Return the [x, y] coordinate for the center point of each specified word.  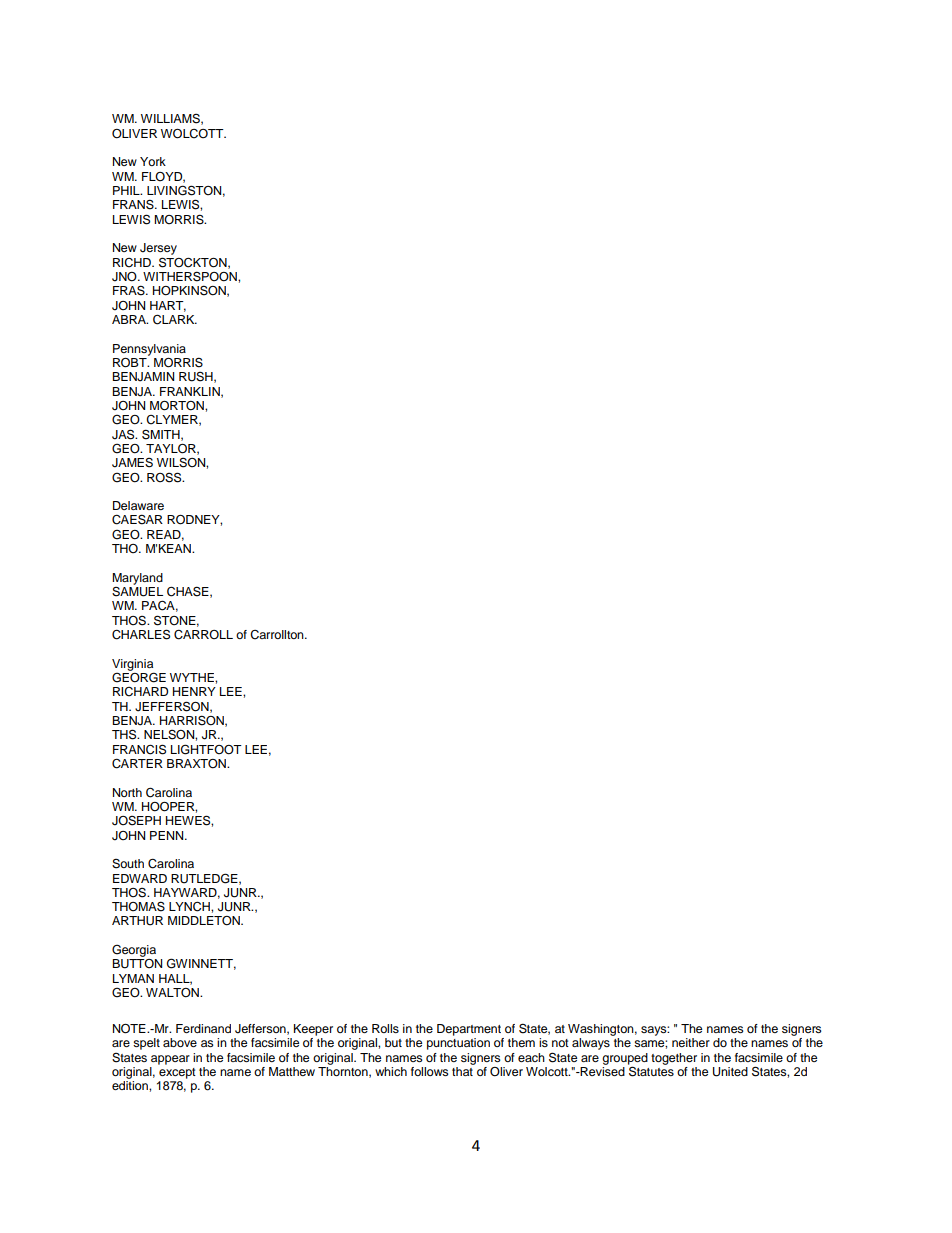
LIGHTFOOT [206, 749]
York [153, 161]
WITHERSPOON [191, 276]
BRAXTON [197, 764]
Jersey [158, 250]
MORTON [178, 406]
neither [691, 1042]
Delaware [138, 505]
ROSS [165, 477]
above [180, 1042]
